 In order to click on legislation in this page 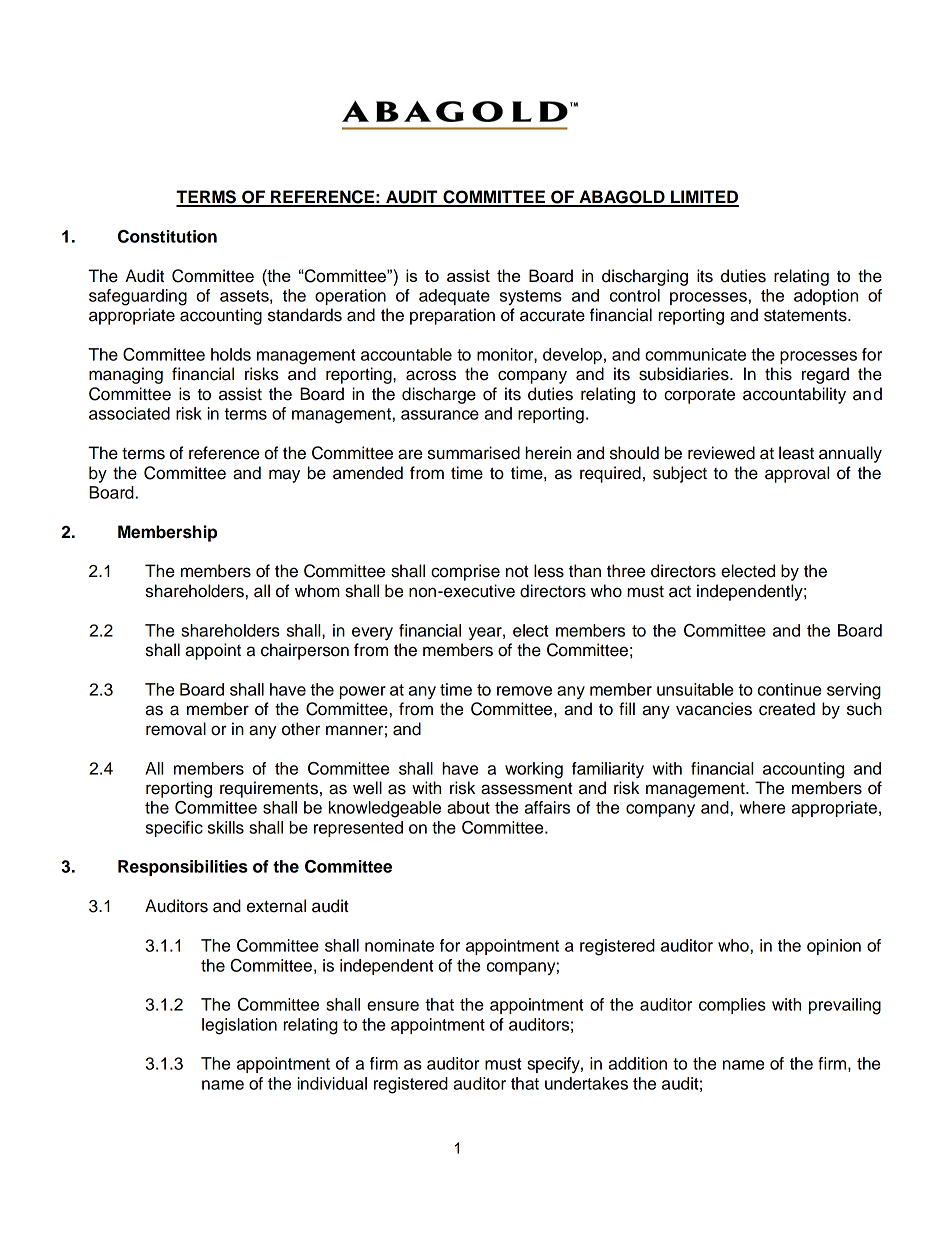, I will do `click(239, 1026)`.
